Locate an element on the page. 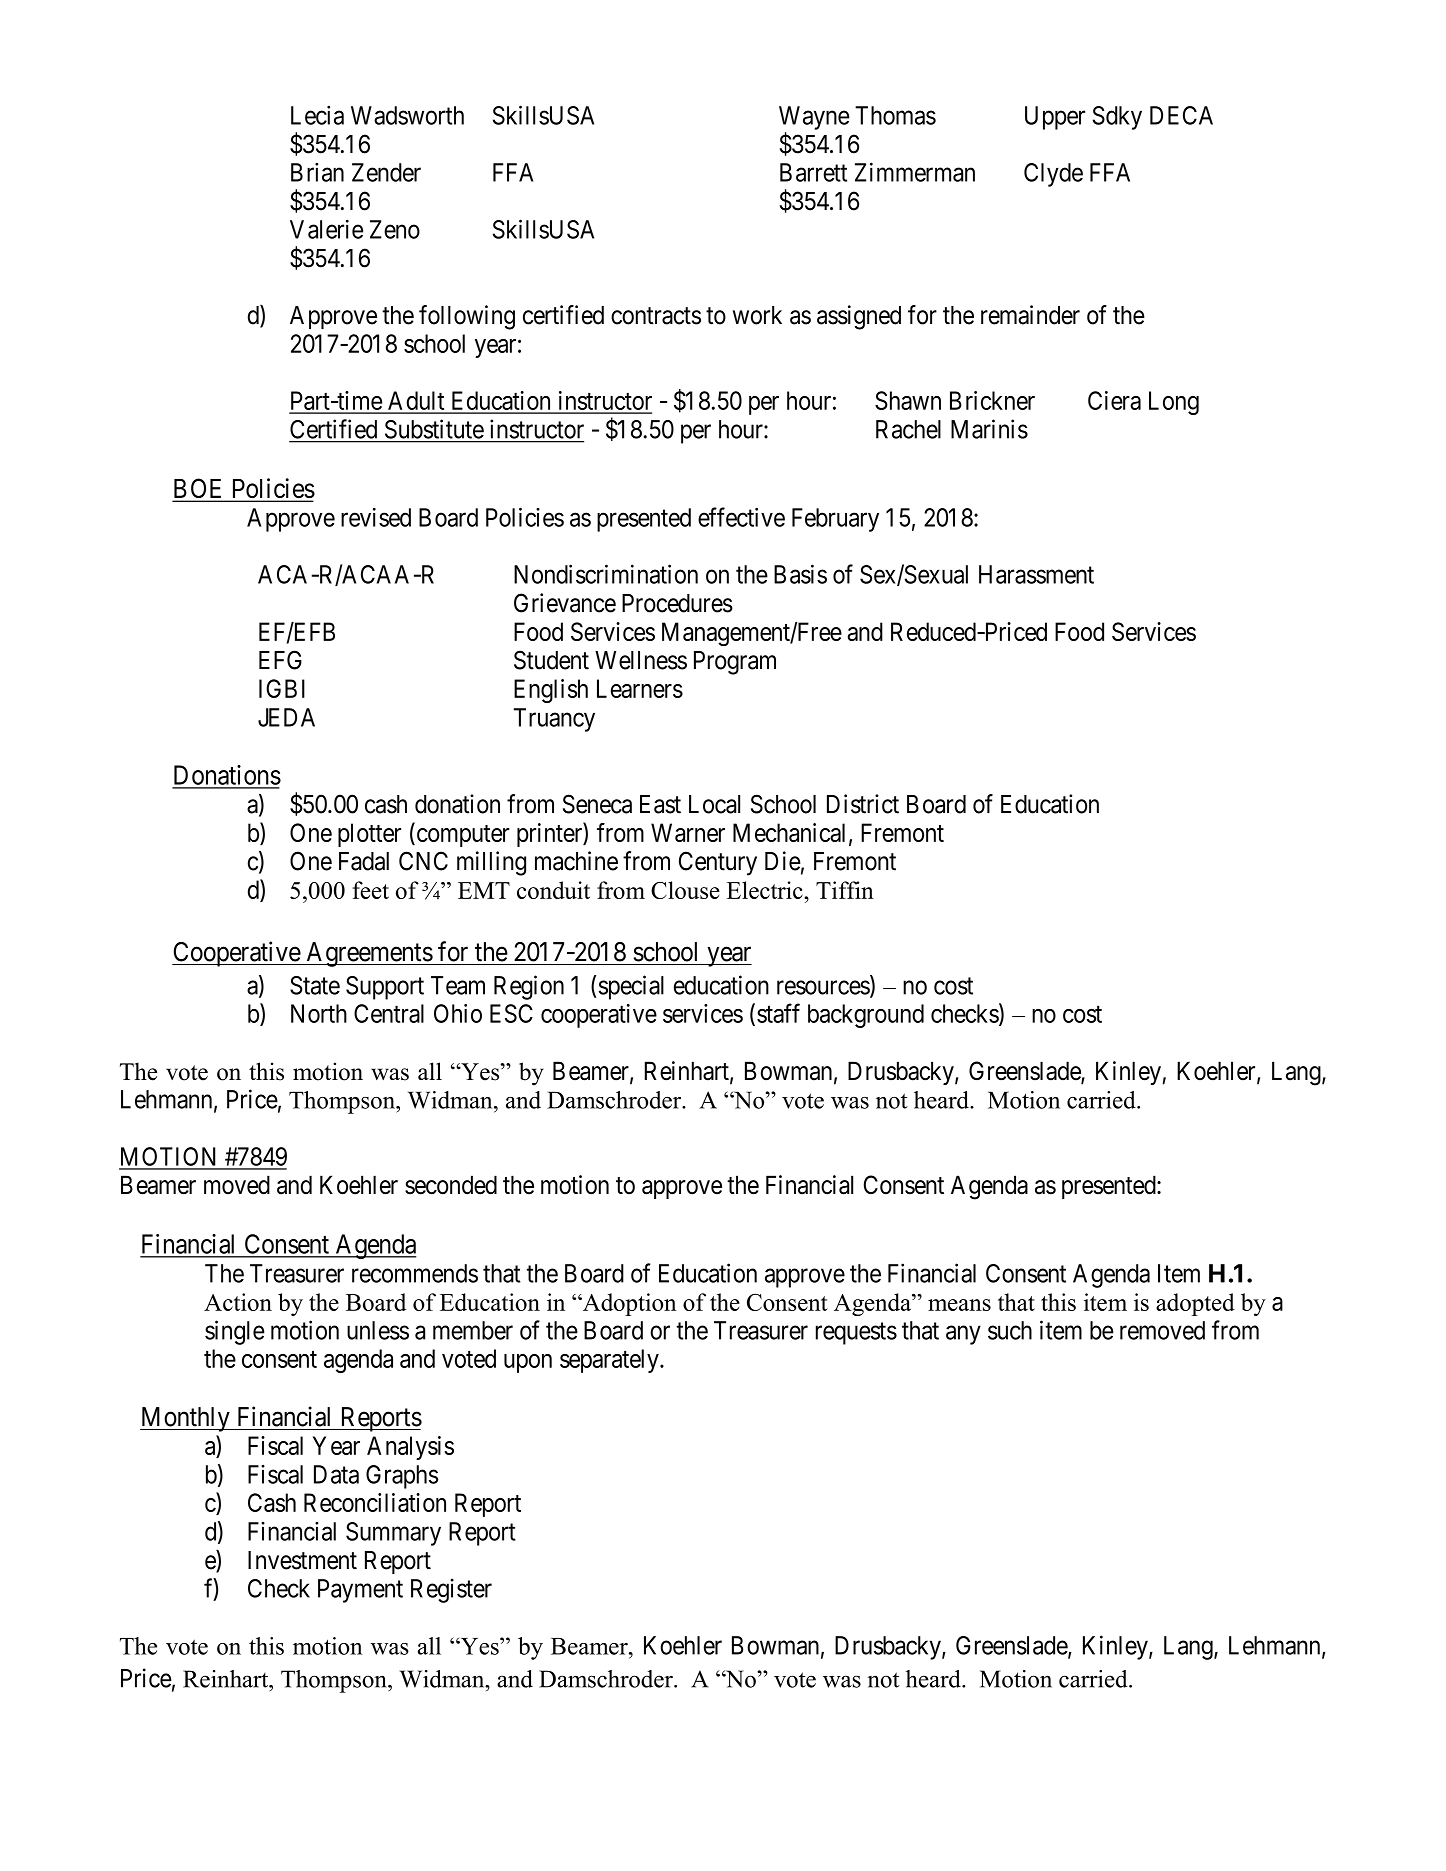  Barrett is located at coordinates (813, 172).
